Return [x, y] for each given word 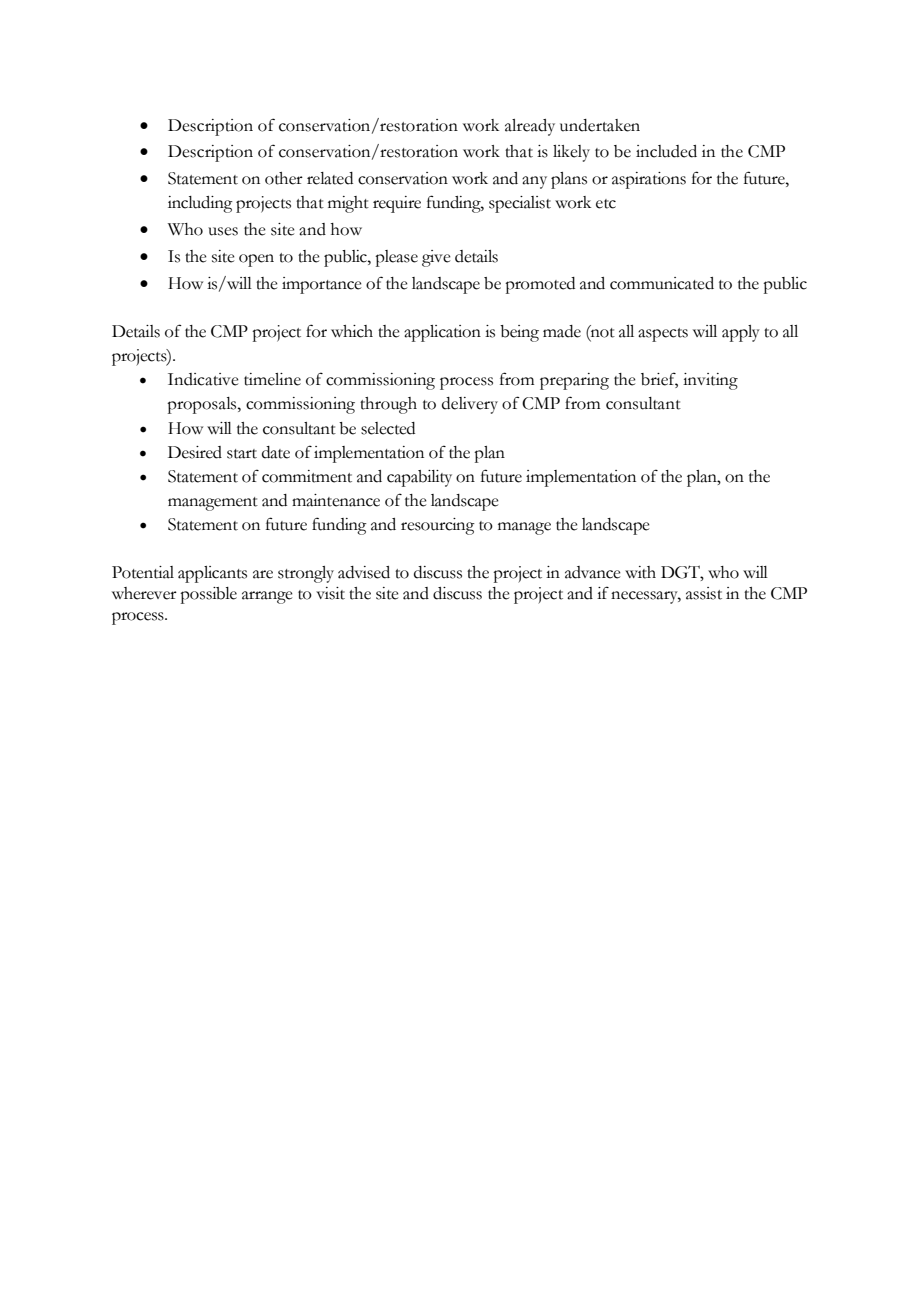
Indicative [203, 379]
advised [364, 572]
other [284, 178]
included [666, 151]
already [530, 127]
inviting [710, 381]
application [442, 333]
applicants [212, 574]
